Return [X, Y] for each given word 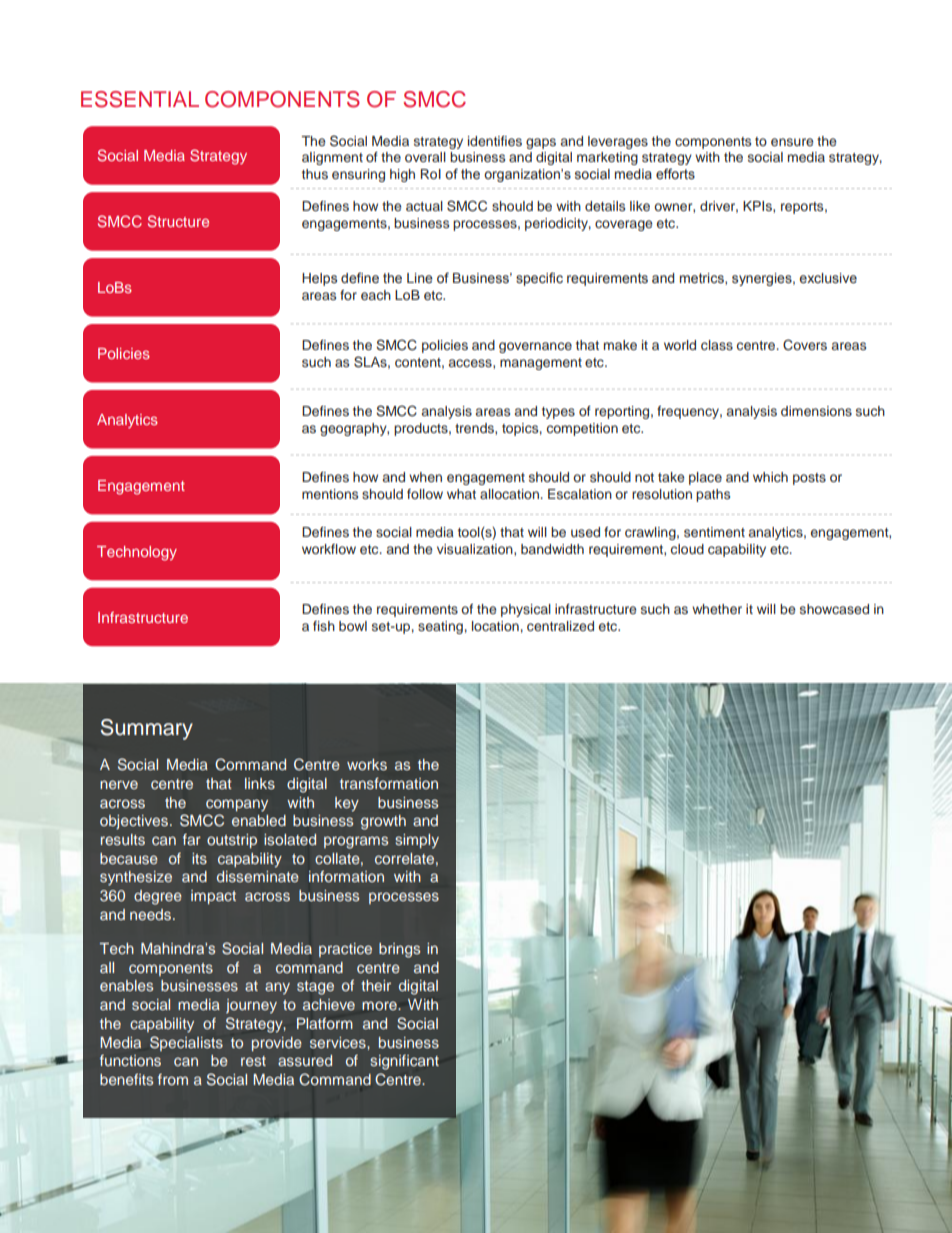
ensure [792, 142]
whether [717, 609]
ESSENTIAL [140, 99]
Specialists [186, 1043]
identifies [495, 141]
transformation [389, 783]
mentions [330, 494]
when [425, 477]
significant [404, 1062]
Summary [146, 729]
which [770, 477]
